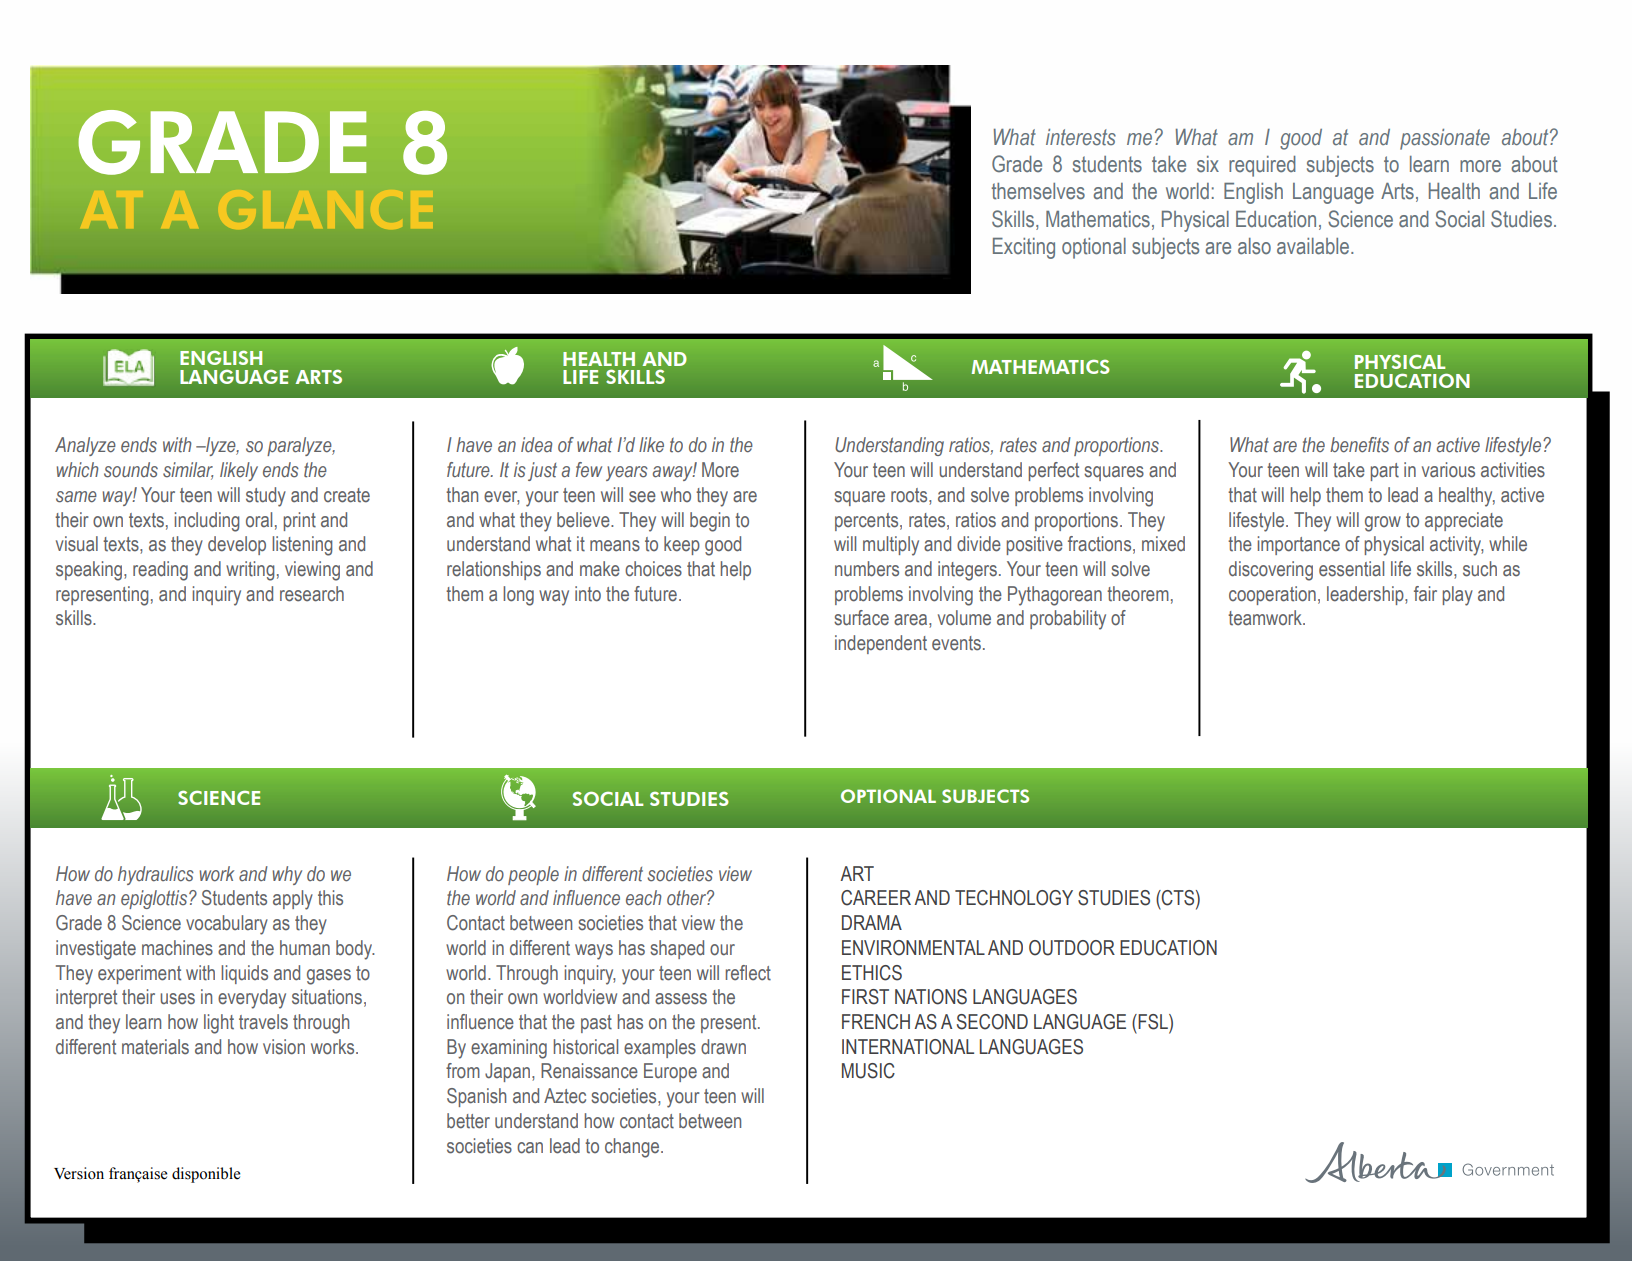 The height and width of the document is (1261, 1632). Describe the element at coordinates (1024, 248) in the document. I see `Exciting` at that location.
